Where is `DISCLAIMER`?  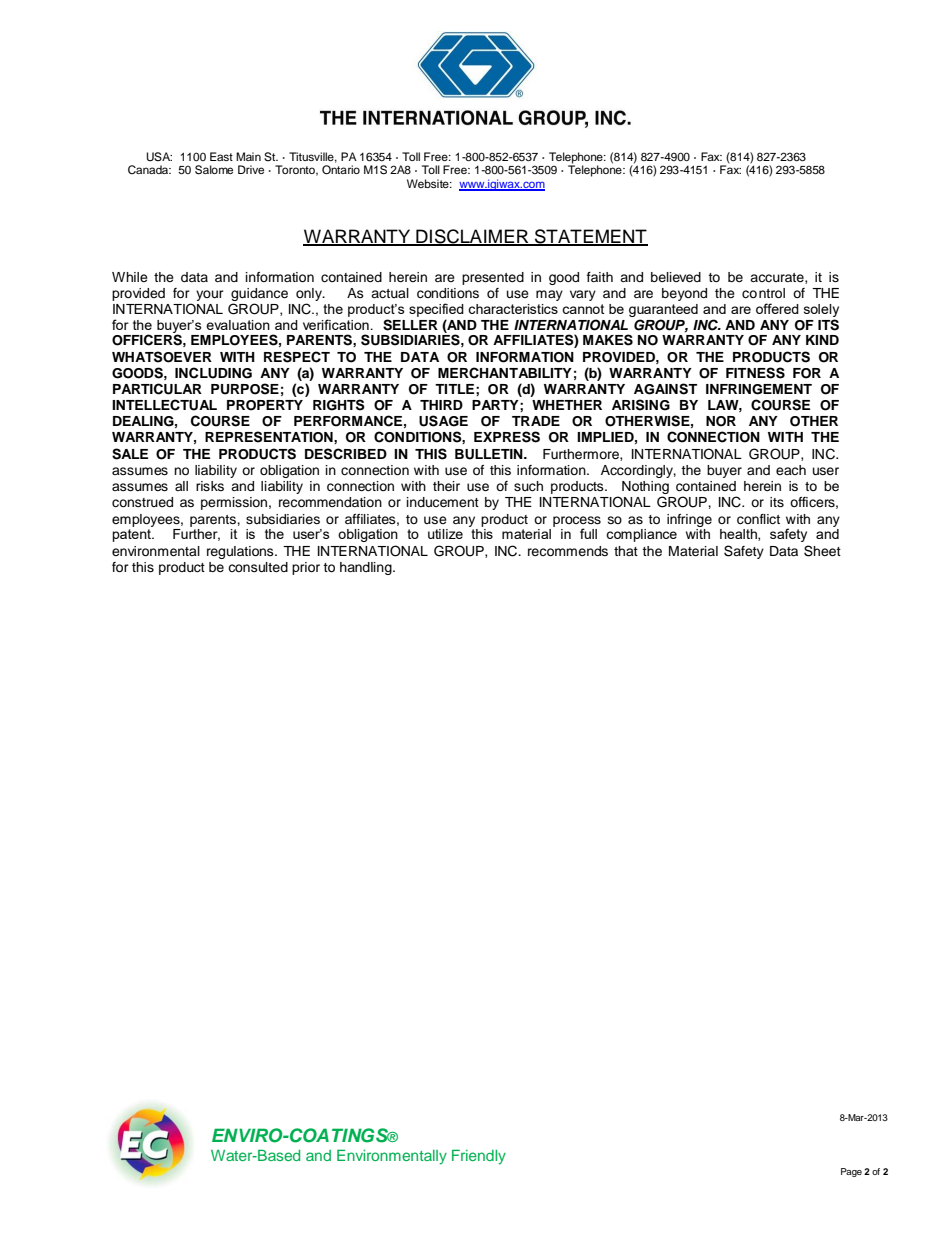 DISCLAIMER is located at coordinates (472, 237).
